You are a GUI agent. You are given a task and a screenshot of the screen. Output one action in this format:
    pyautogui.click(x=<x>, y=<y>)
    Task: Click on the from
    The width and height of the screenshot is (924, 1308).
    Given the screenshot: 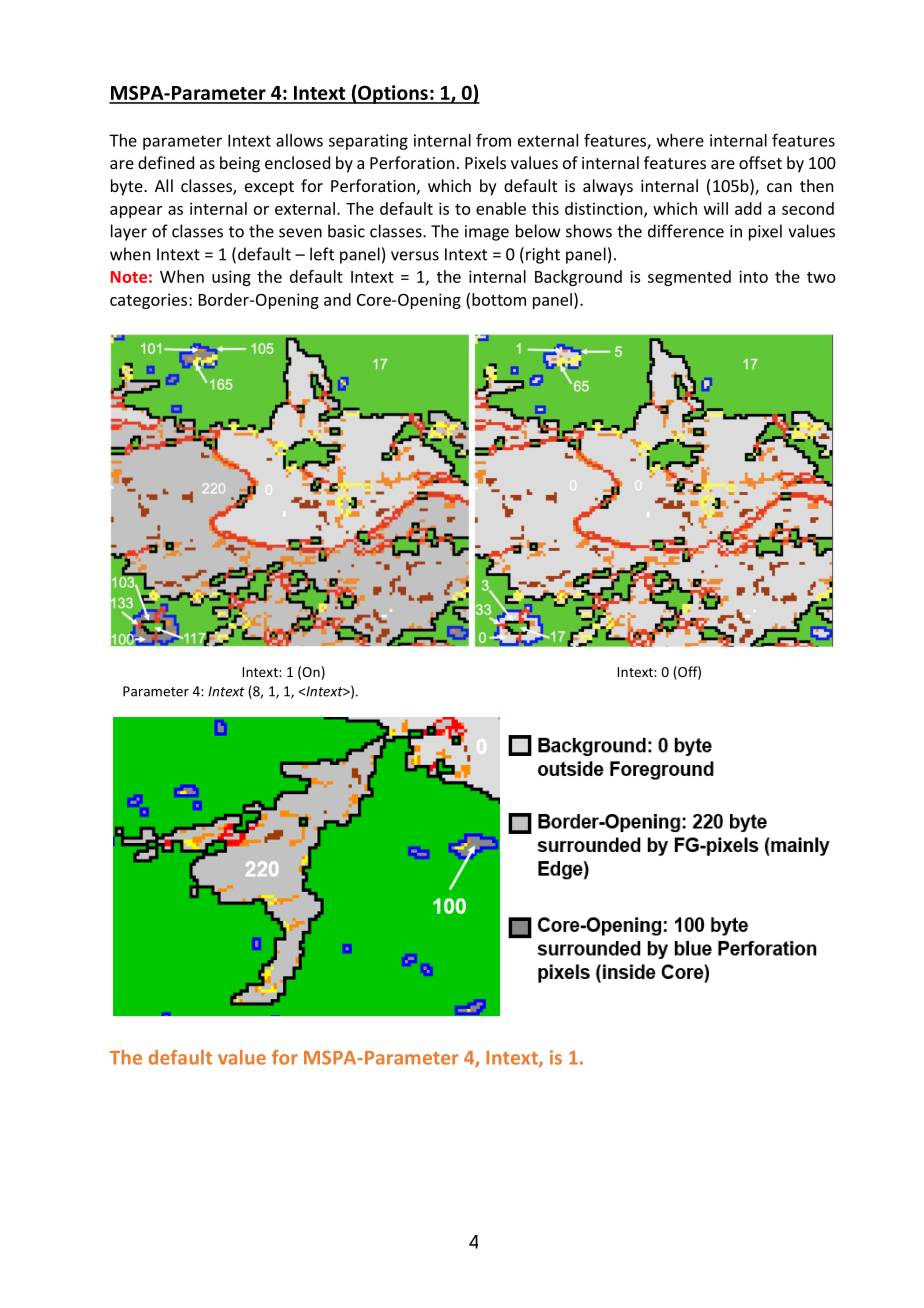 What is the action you would take?
    pyautogui.click(x=493, y=140)
